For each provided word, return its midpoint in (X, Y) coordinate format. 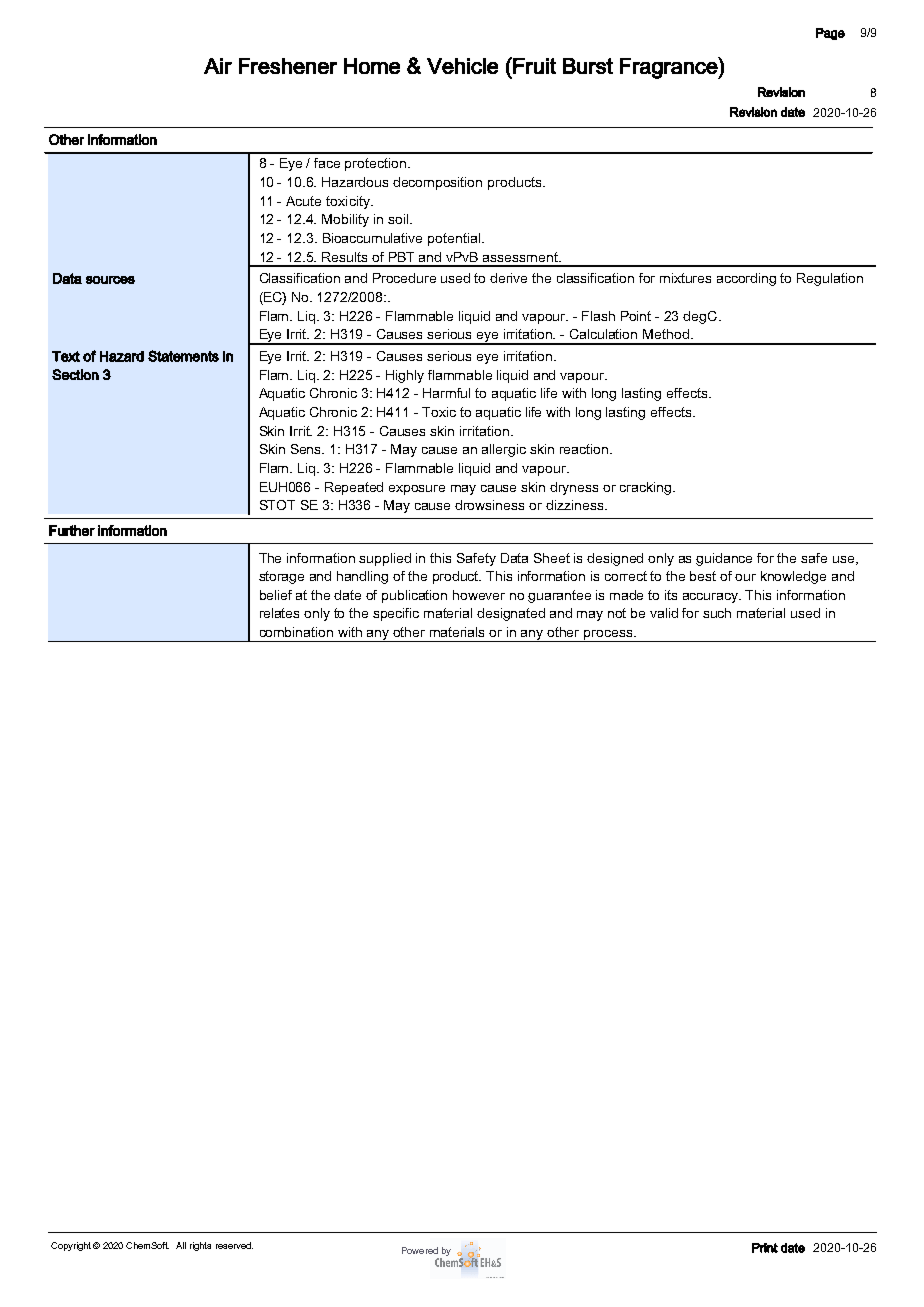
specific (396, 614)
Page (830, 34)
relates (279, 613)
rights (200, 1246)
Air (218, 66)
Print (765, 1248)
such (717, 613)
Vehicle (462, 66)
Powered (420, 1250)
